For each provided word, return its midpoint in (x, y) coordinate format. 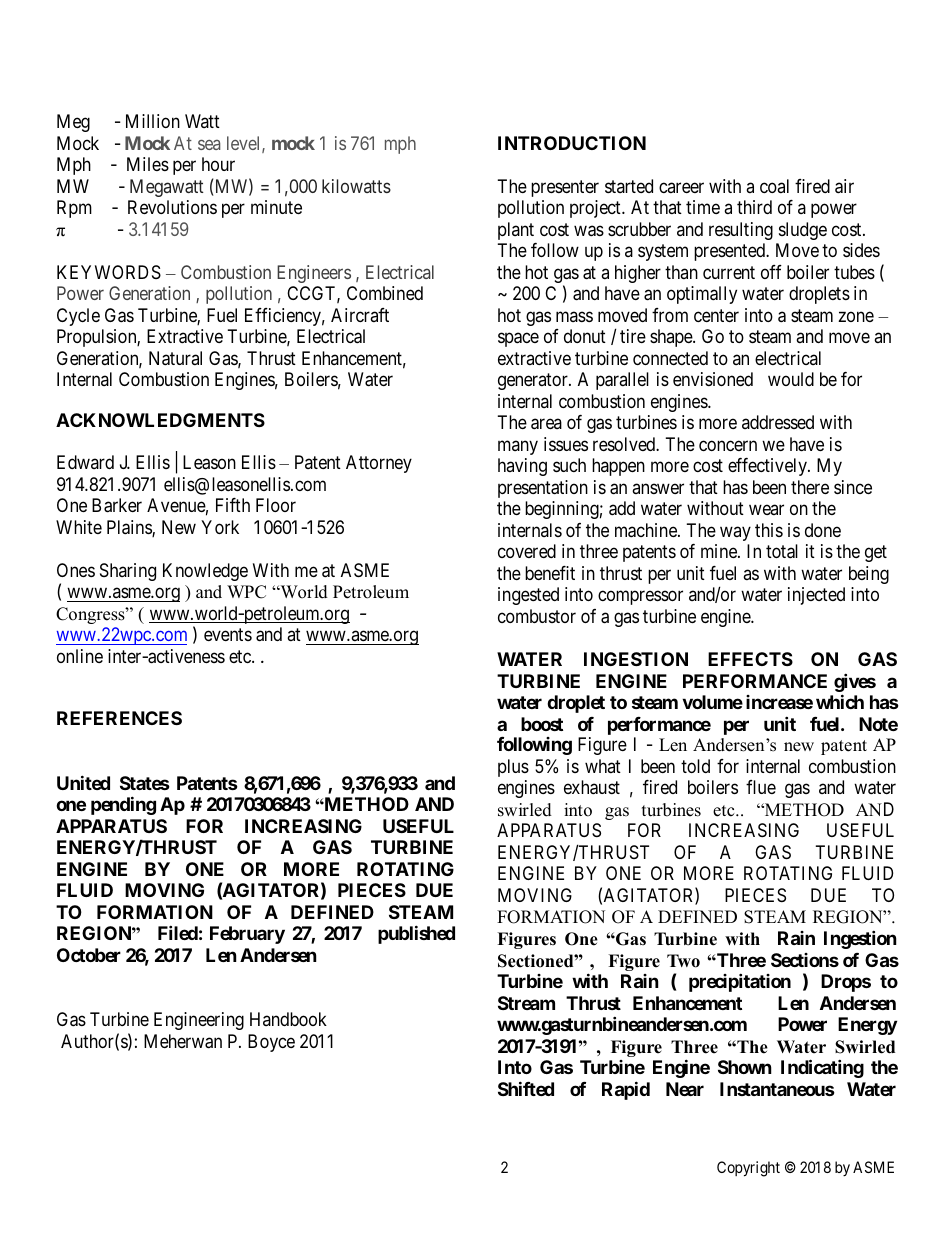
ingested (528, 596)
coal (774, 186)
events (228, 634)
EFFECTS (750, 659)
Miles (148, 164)
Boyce (271, 1043)
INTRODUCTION (572, 143)
